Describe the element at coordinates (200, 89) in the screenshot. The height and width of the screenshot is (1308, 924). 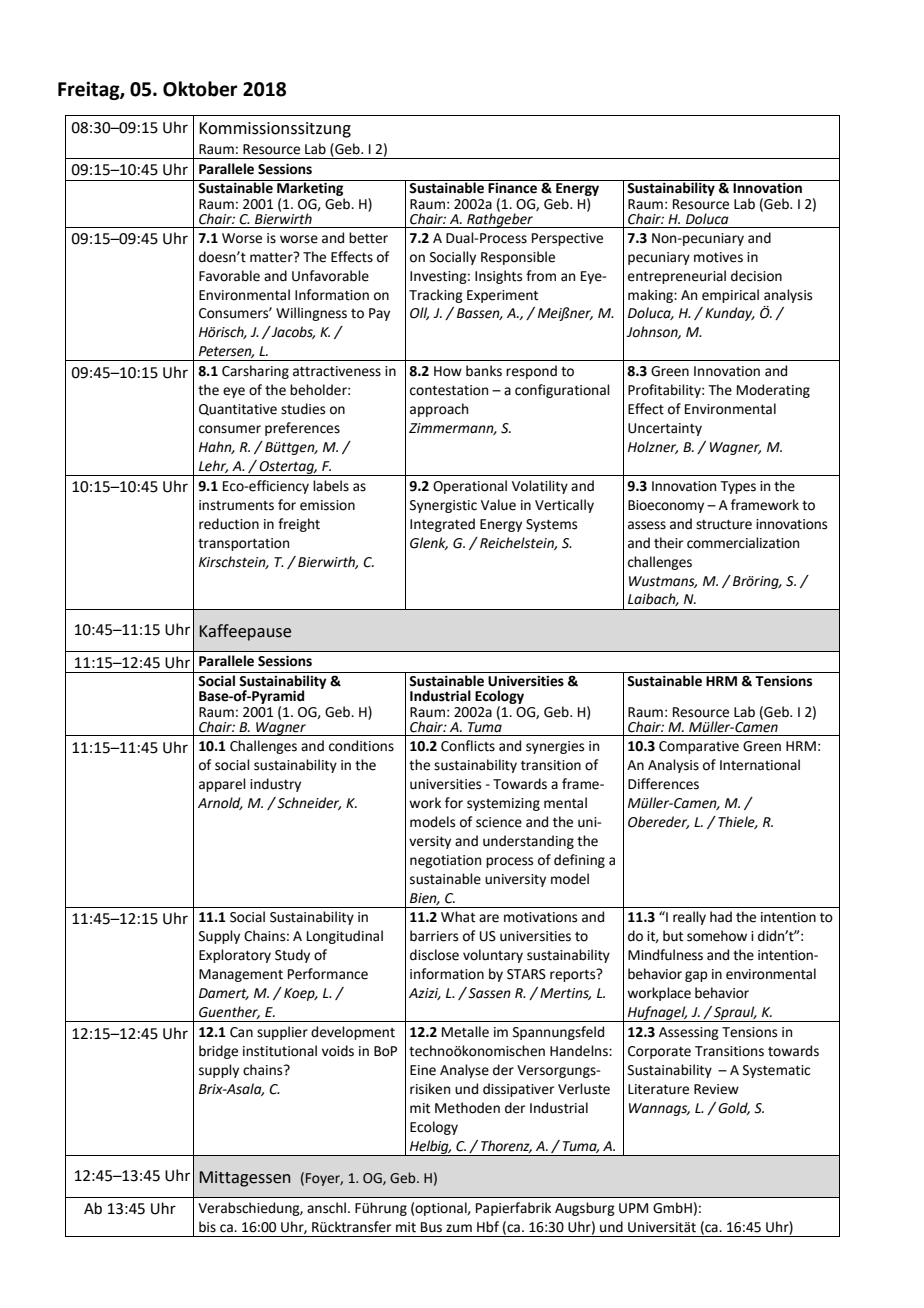
I see `Oktober` at that location.
